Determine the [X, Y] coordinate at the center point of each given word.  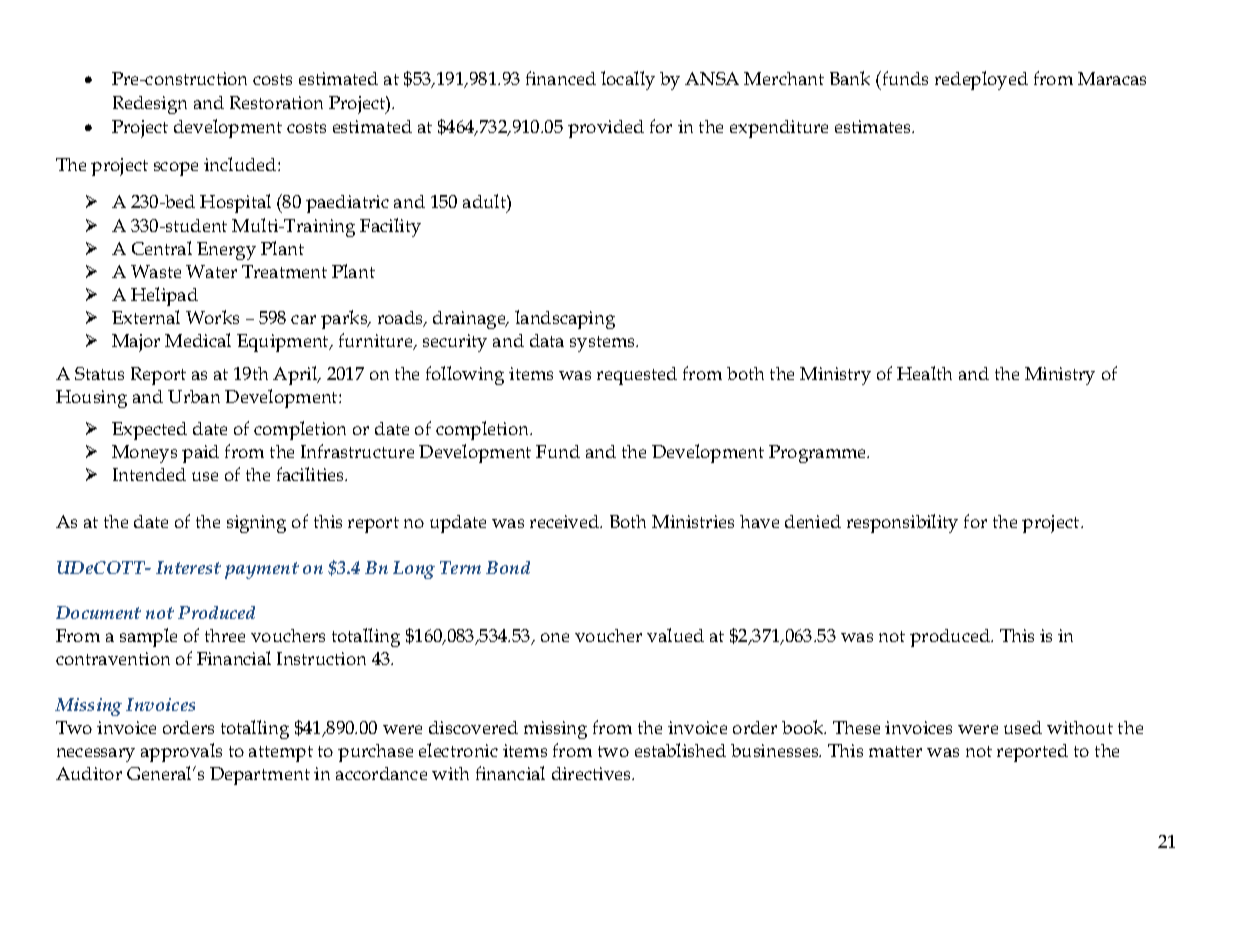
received [566, 521]
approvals [181, 752]
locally [628, 80]
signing [256, 524]
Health [924, 373]
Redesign [150, 105]
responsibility [902, 523]
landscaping [565, 319]
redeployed [981, 80]
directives [592, 773]
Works [212, 317]
